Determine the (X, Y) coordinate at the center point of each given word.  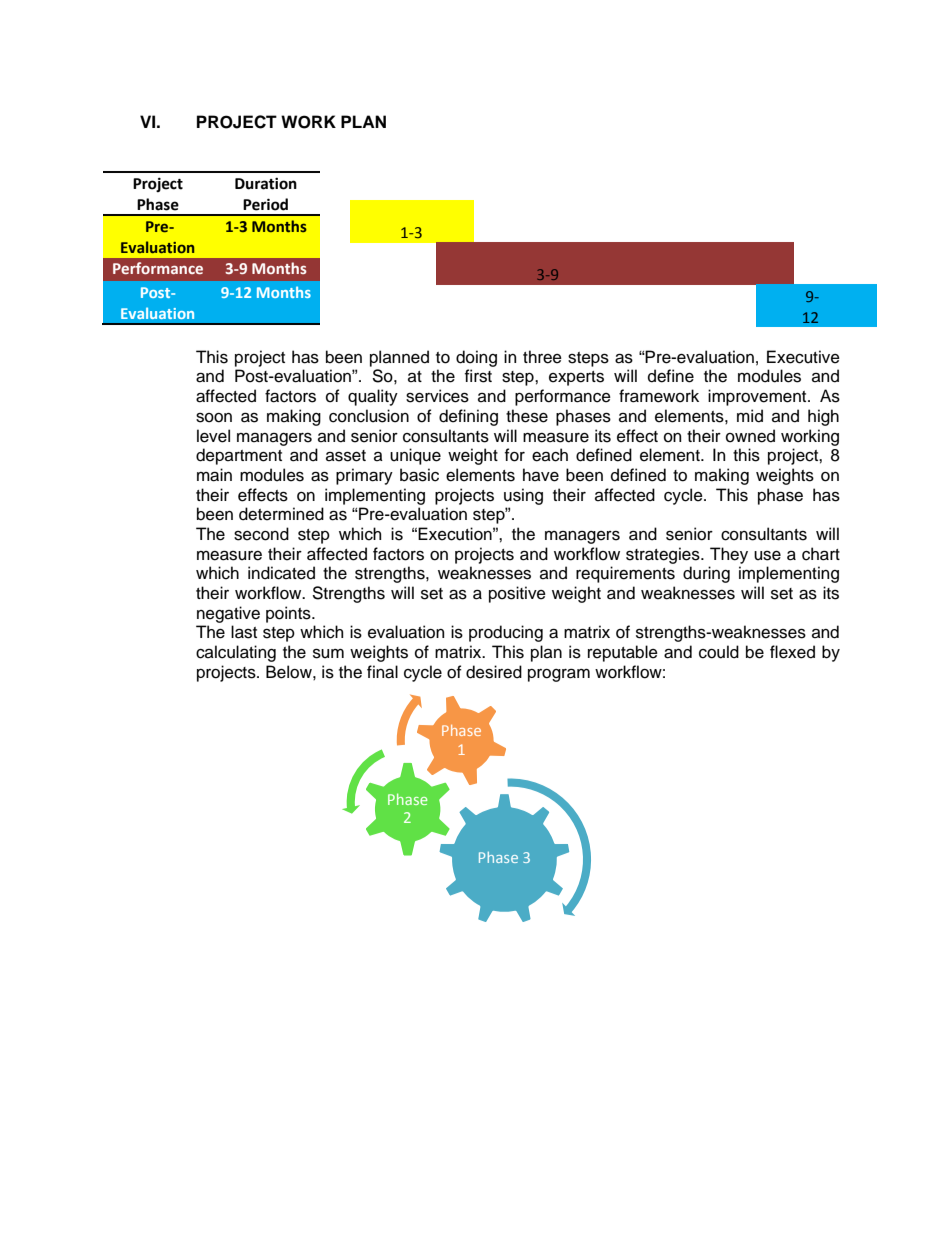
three (542, 357)
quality (373, 397)
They (729, 555)
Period (265, 204)
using (523, 496)
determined (281, 514)
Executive (803, 357)
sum (328, 653)
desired (494, 672)
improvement (758, 397)
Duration (266, 184)
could (719, 652)
